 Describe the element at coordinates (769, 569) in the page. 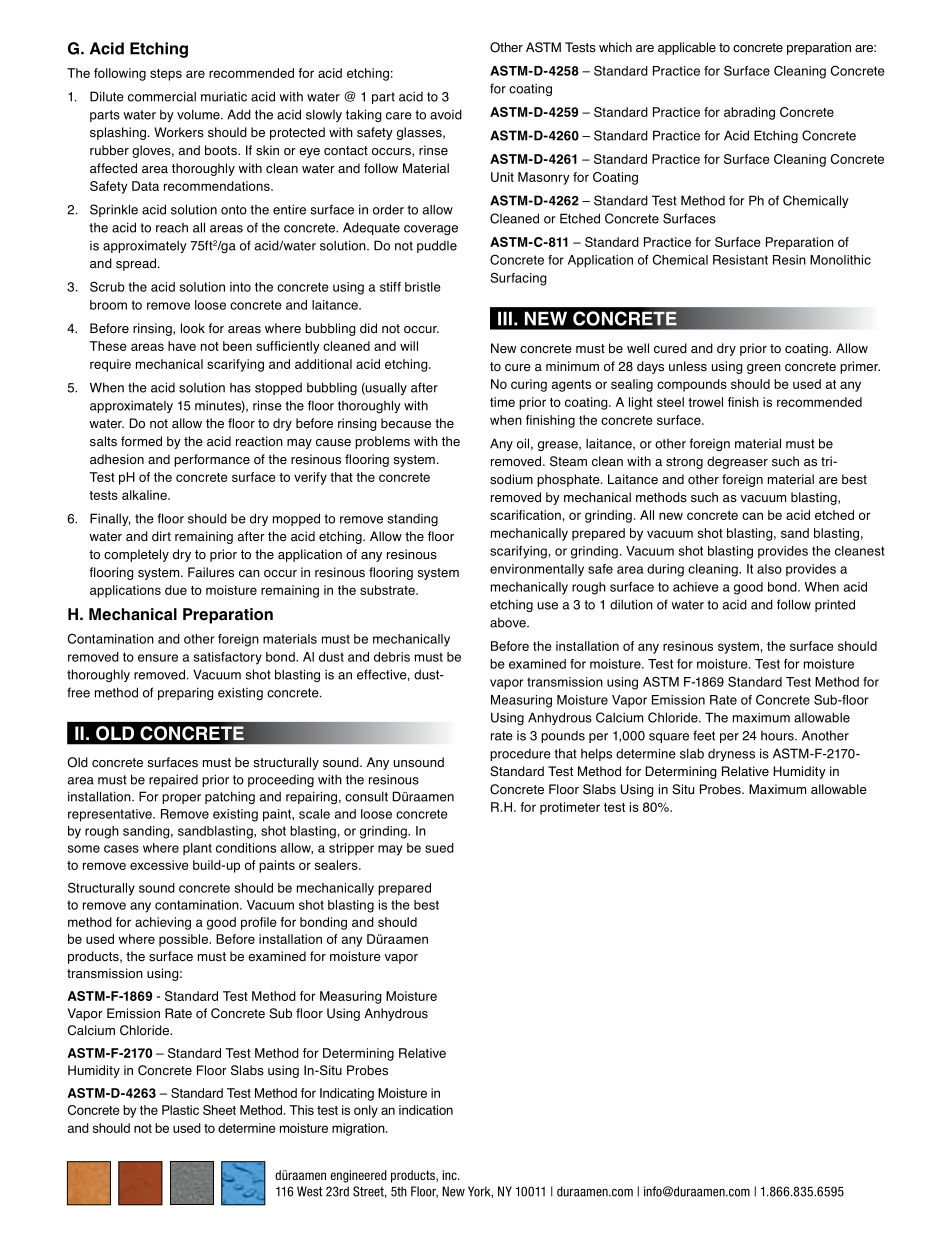

I see `also` at that location.
